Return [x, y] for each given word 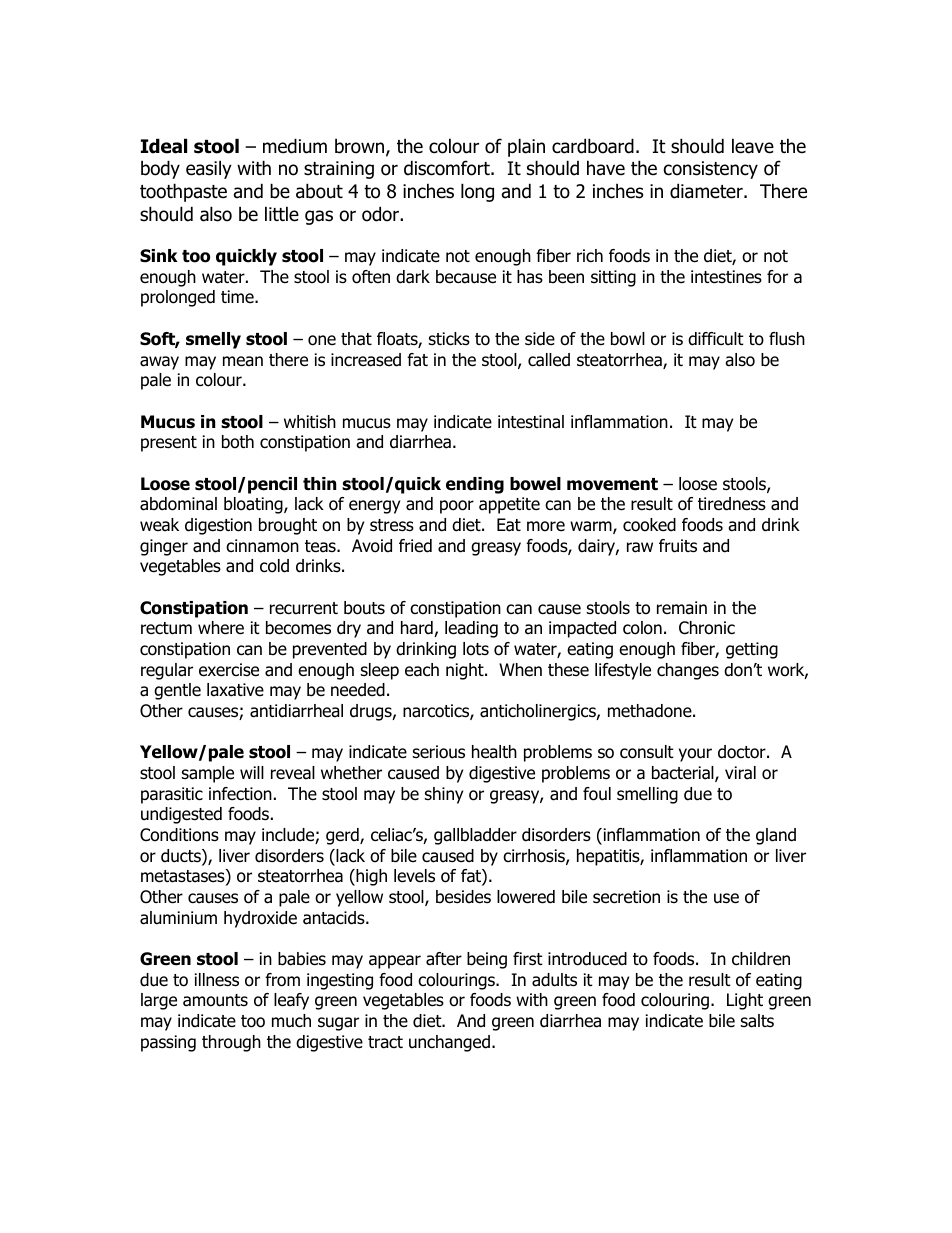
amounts [215, 1000]
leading [471, 629]
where [221, 628]
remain [682, 608]
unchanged [449, 1043]
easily [209, 169]
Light [745, 1001]
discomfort [448, 168]
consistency [711, 170]
